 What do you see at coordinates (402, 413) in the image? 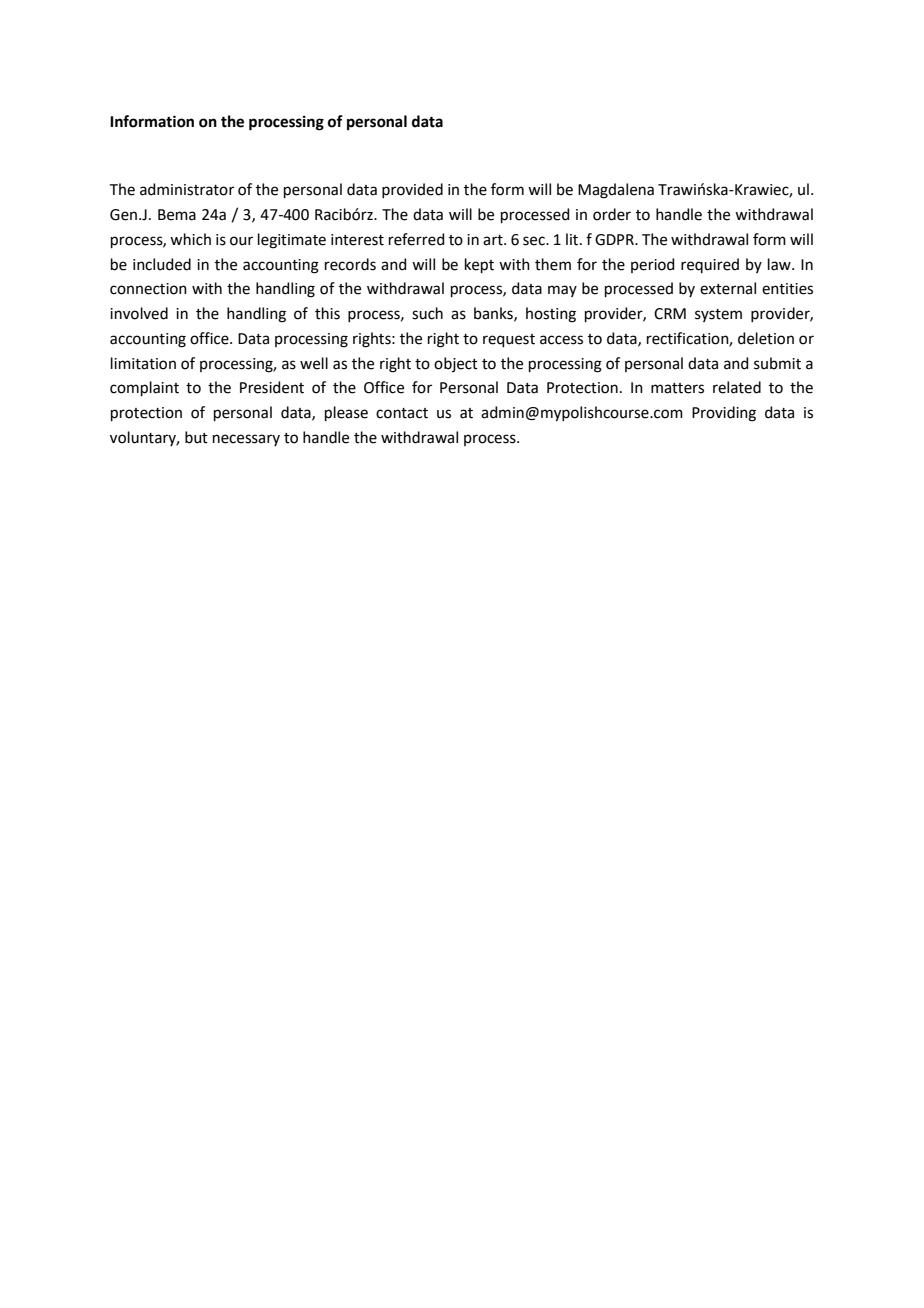
I see `contact` at bounding box center [402, 413].
